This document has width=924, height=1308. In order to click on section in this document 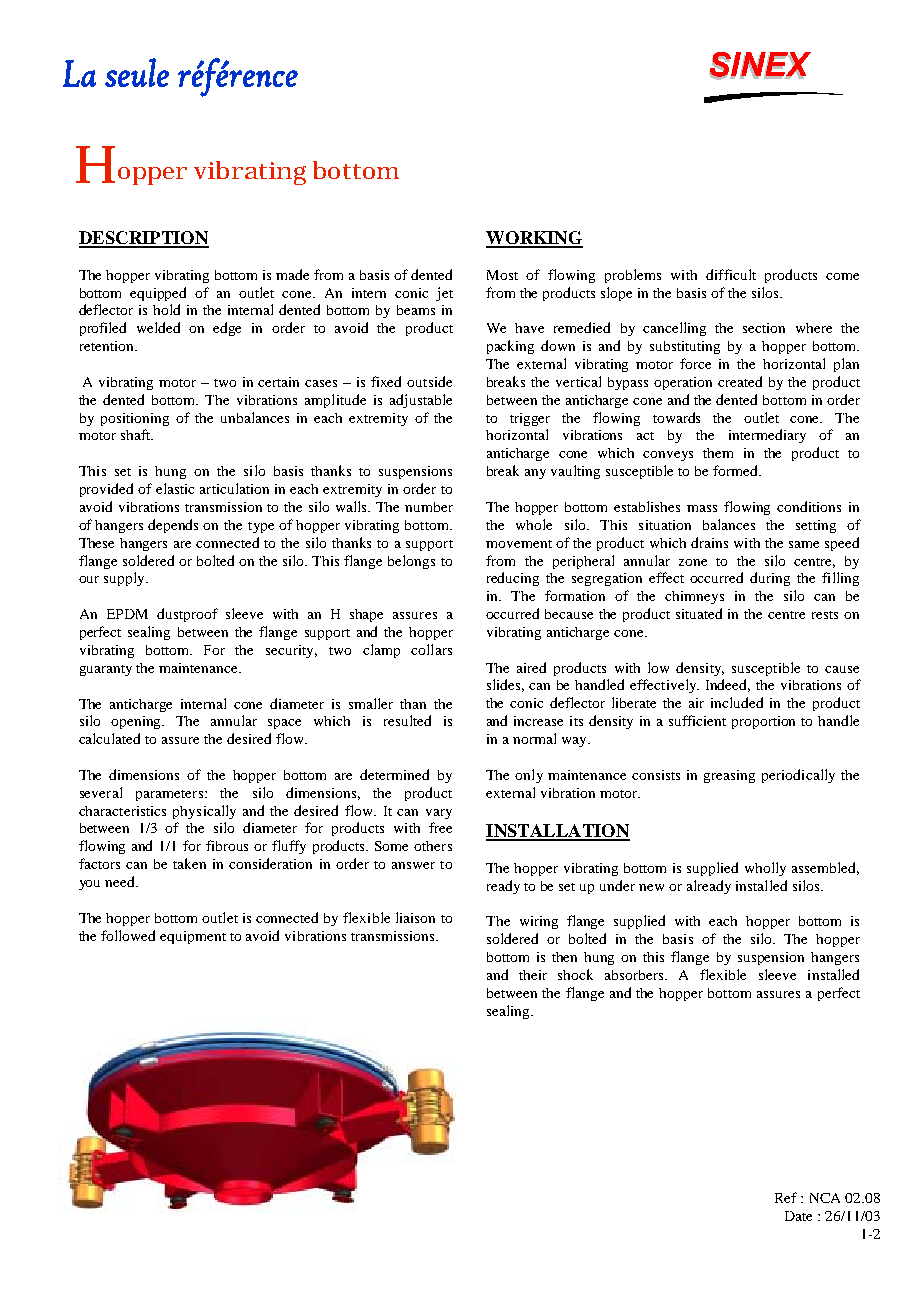, I will do `click(764, 328)`.
